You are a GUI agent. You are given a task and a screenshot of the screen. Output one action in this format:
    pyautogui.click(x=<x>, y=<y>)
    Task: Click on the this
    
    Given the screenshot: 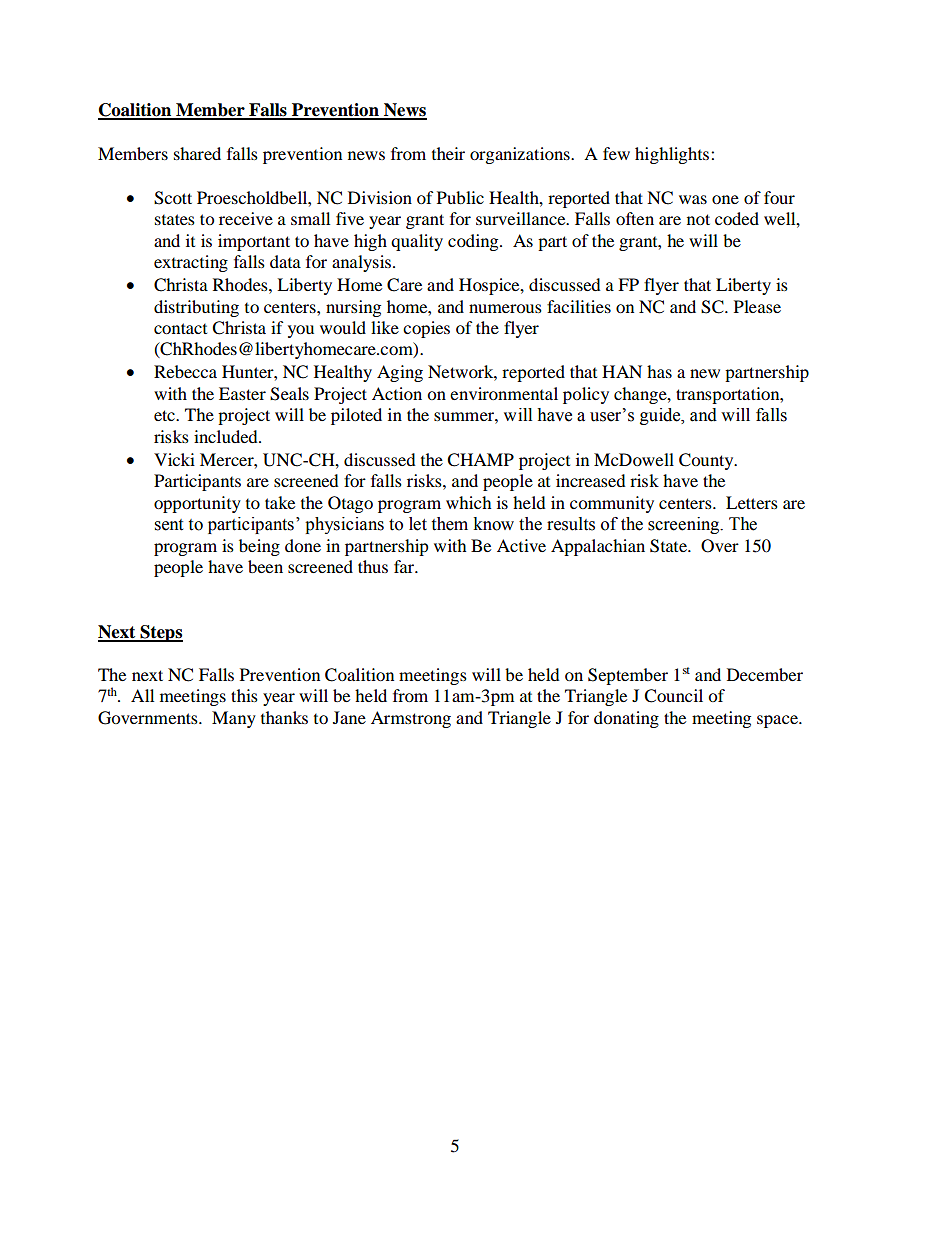 What is the action you would take?
    pyautogui.click(x=244, y=695)
